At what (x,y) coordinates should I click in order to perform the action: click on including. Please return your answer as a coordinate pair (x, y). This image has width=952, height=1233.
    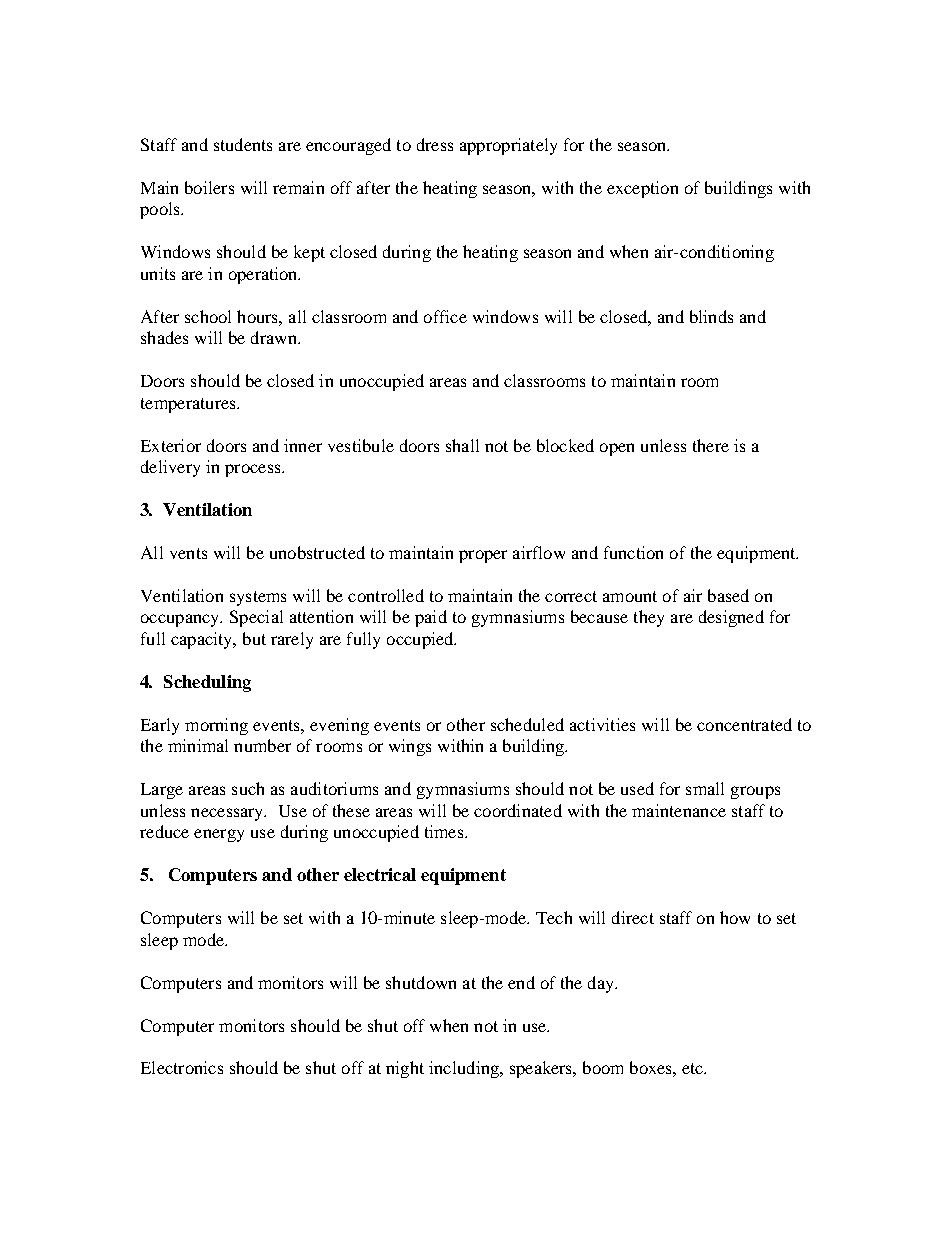
    Looking at the image, I should click on (465, 1069).
